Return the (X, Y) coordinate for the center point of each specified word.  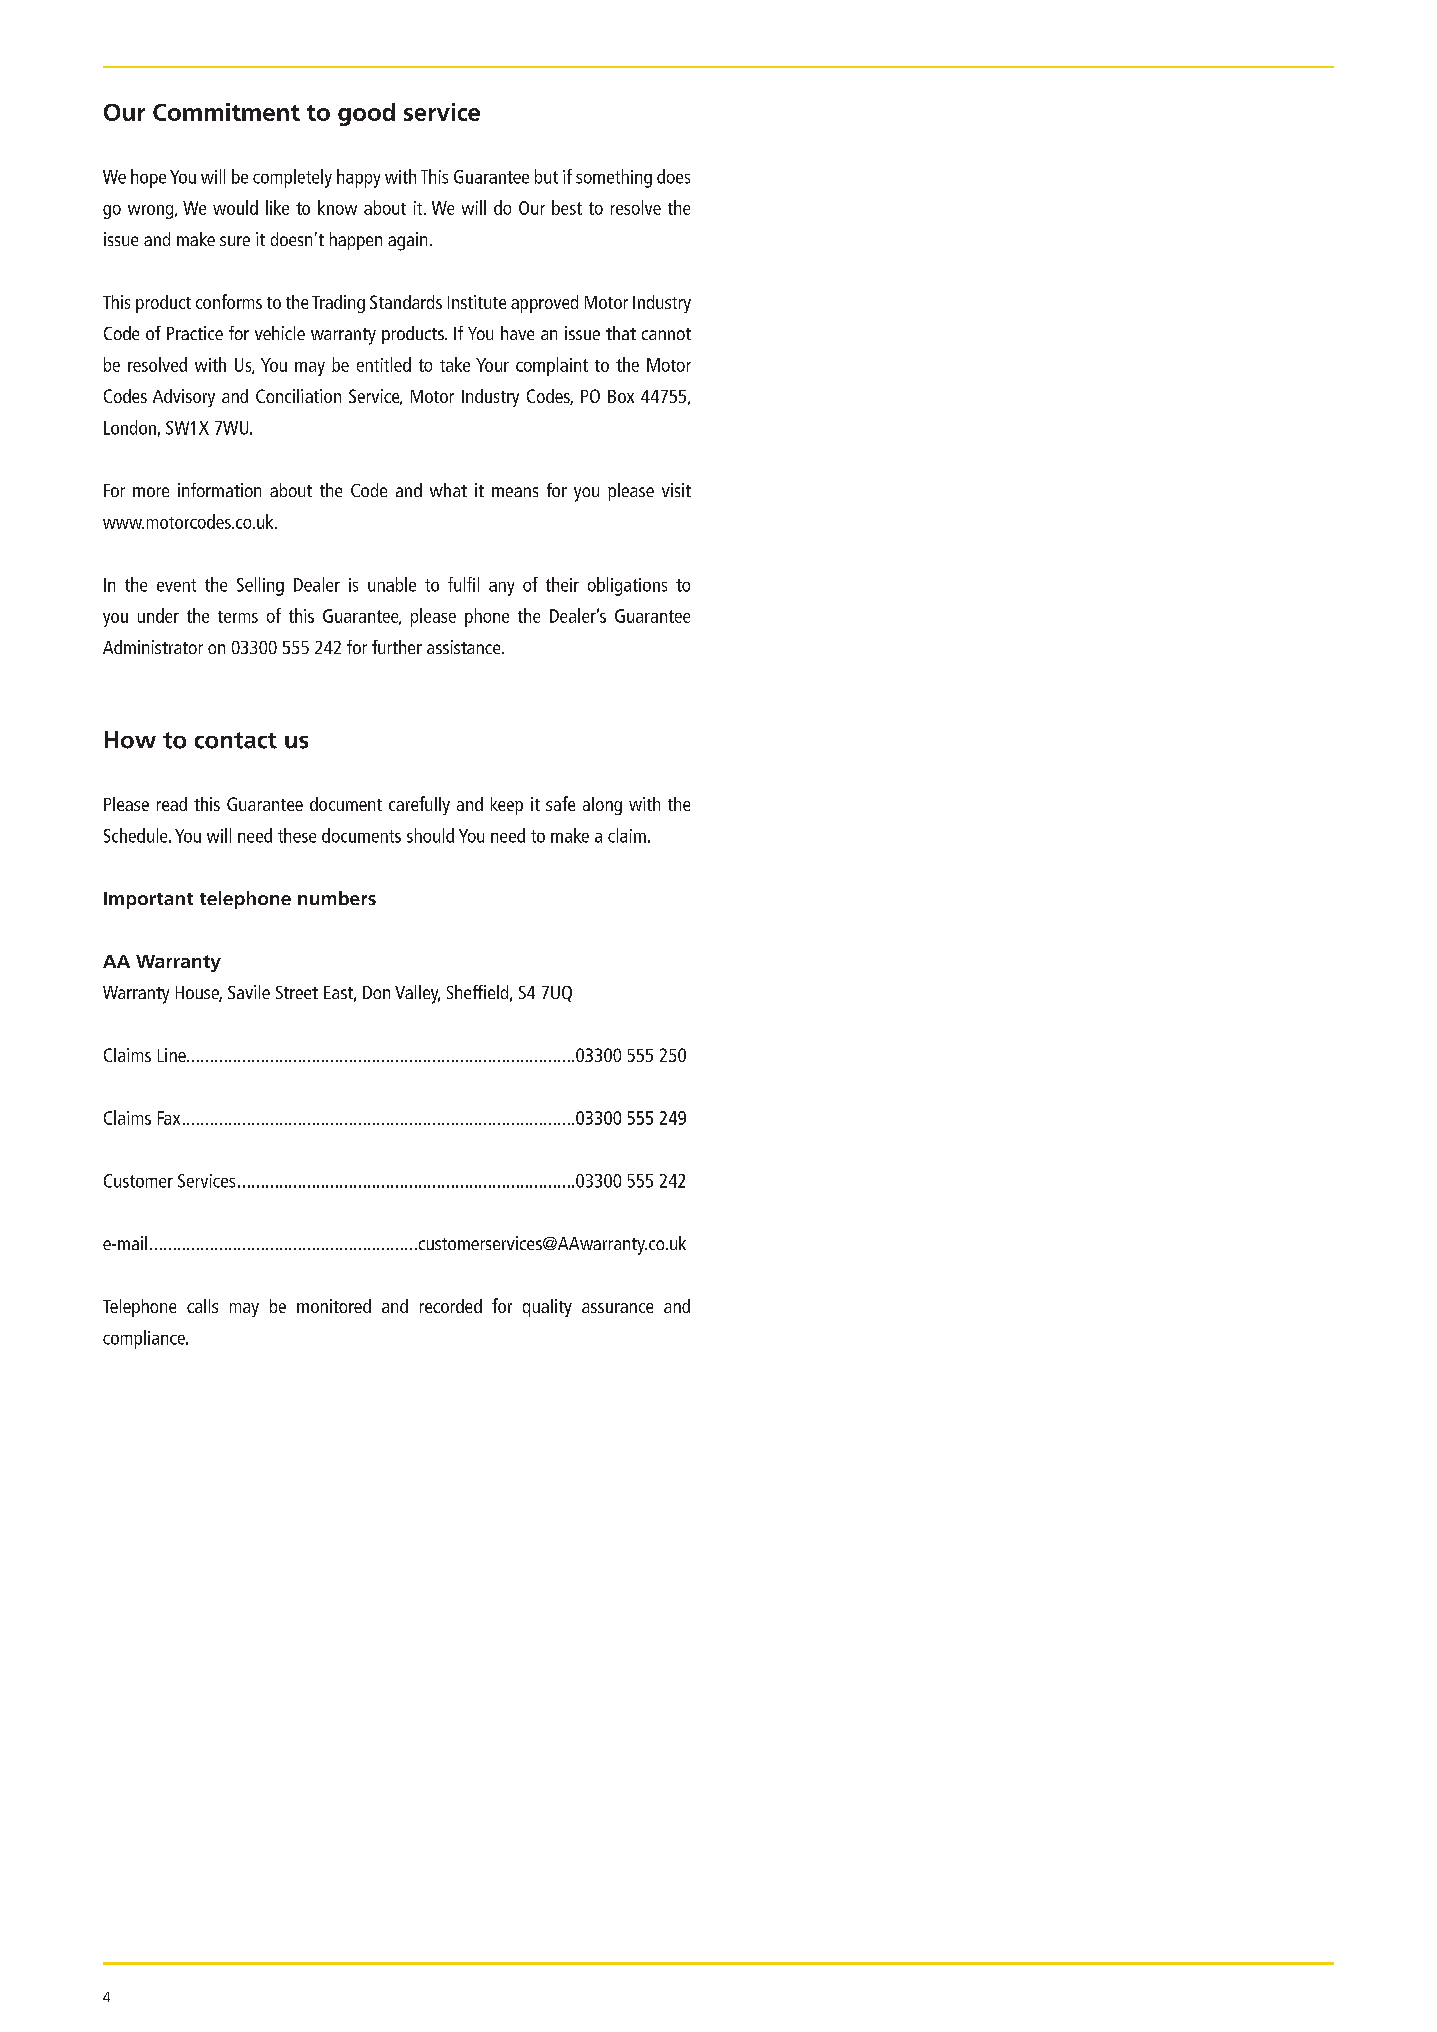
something (614, 178)
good (366, 114)
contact (236, 740)
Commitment (226, 112)
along (602, 806)
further (397, 647)
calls (202, 1306)
